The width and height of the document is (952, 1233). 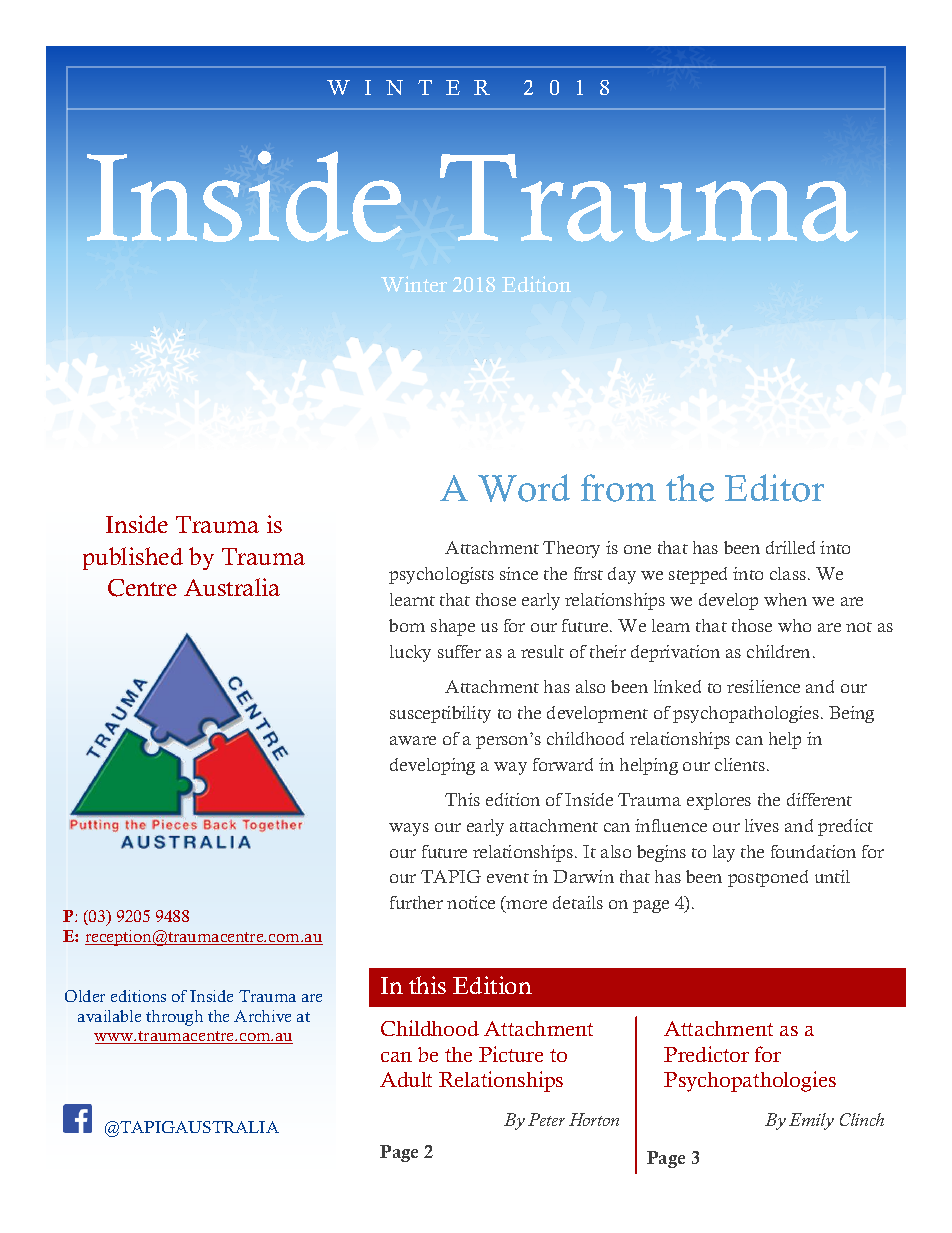 I want to click on ways, so click(x=409, y=829).
